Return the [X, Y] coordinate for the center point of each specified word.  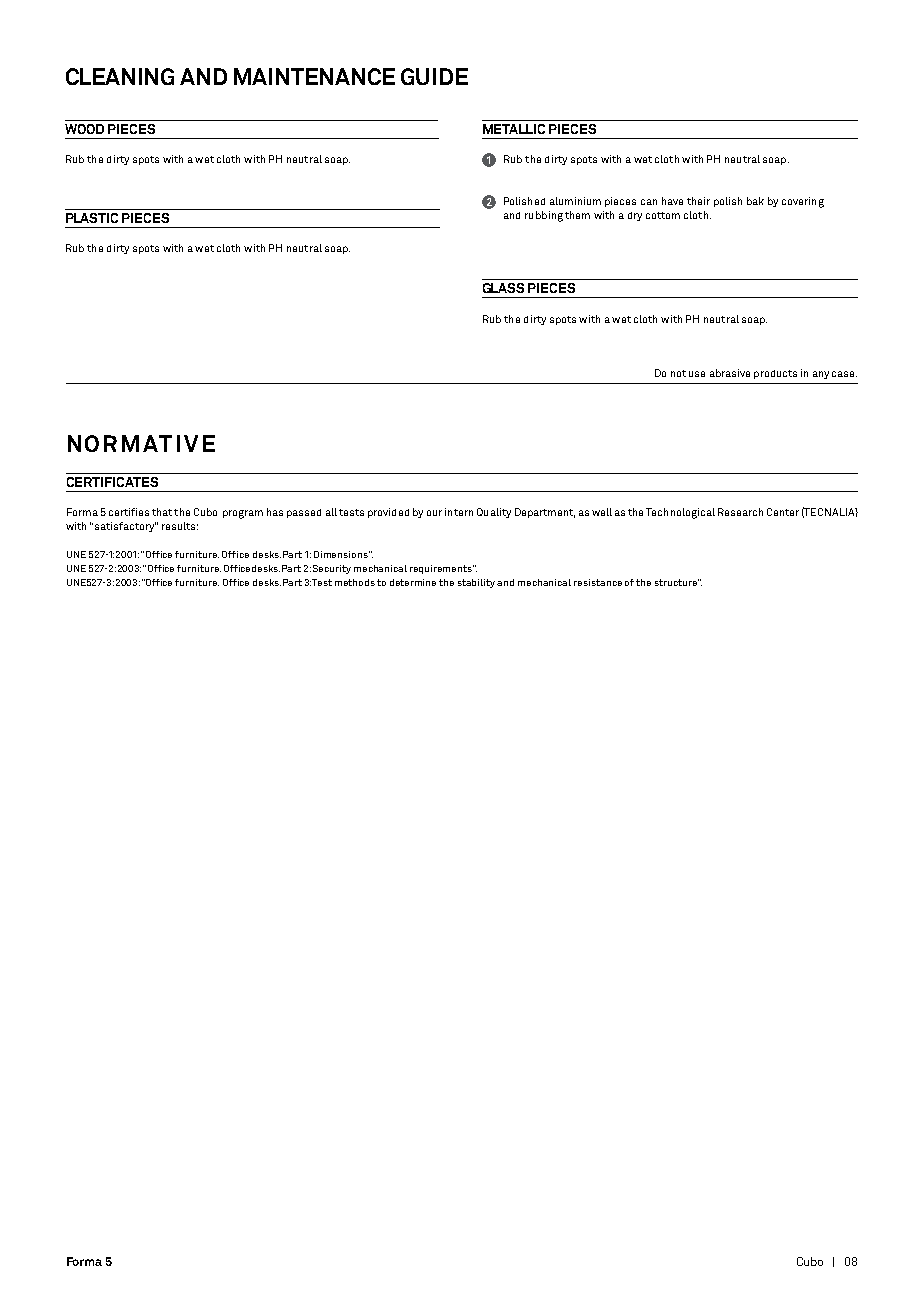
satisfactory [125, 527]
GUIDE [434, 76]
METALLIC [514, 129]
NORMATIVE [141, 443]
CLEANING [120, 76]
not [678, 373]
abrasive [730, 373]
